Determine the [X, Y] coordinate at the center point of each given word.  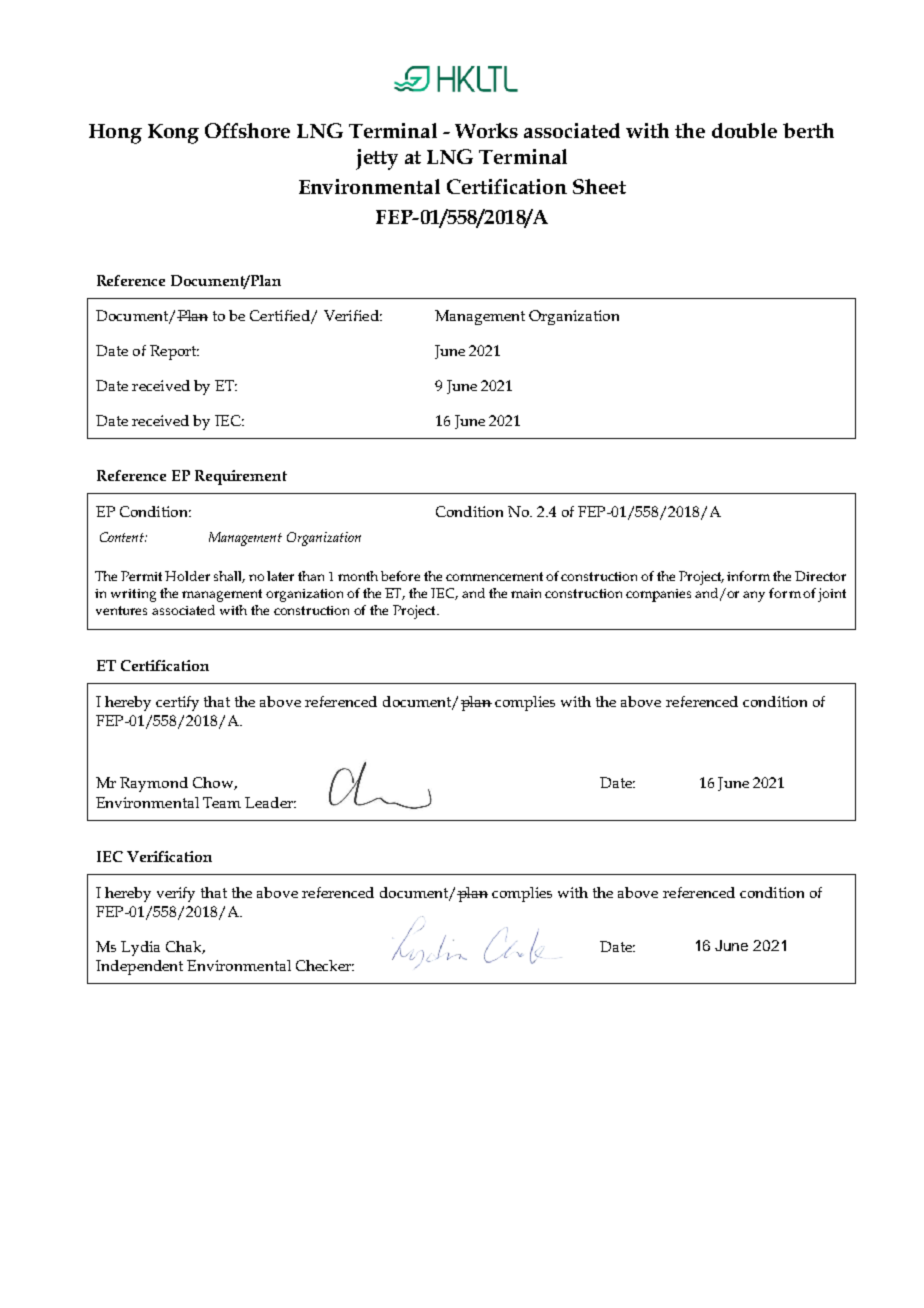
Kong [173, 134]
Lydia [140, 948]
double [744, 130]
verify [176, 894]
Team [222, 802]
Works [486, 130]
